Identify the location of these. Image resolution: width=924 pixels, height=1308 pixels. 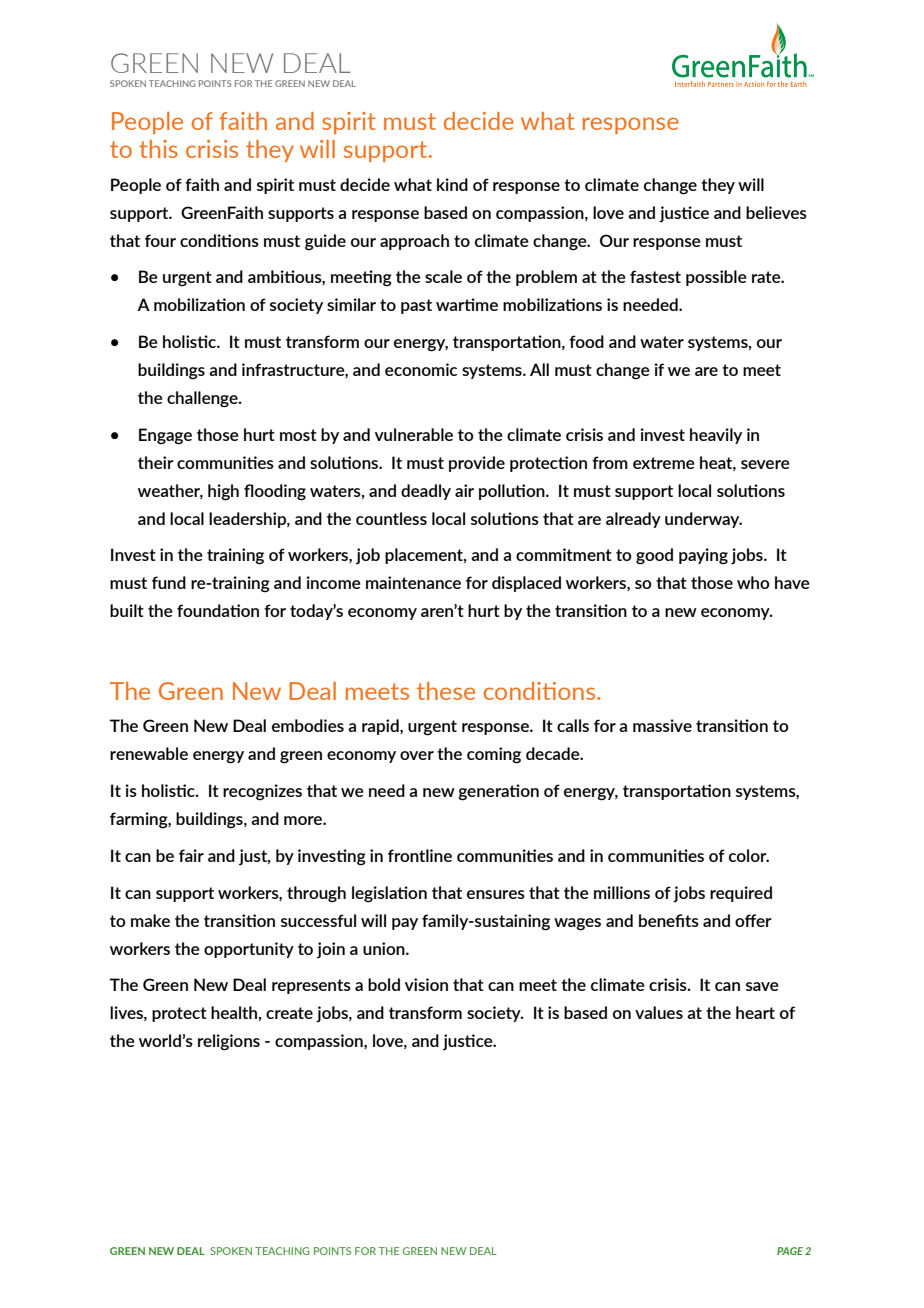
(446, 691).
